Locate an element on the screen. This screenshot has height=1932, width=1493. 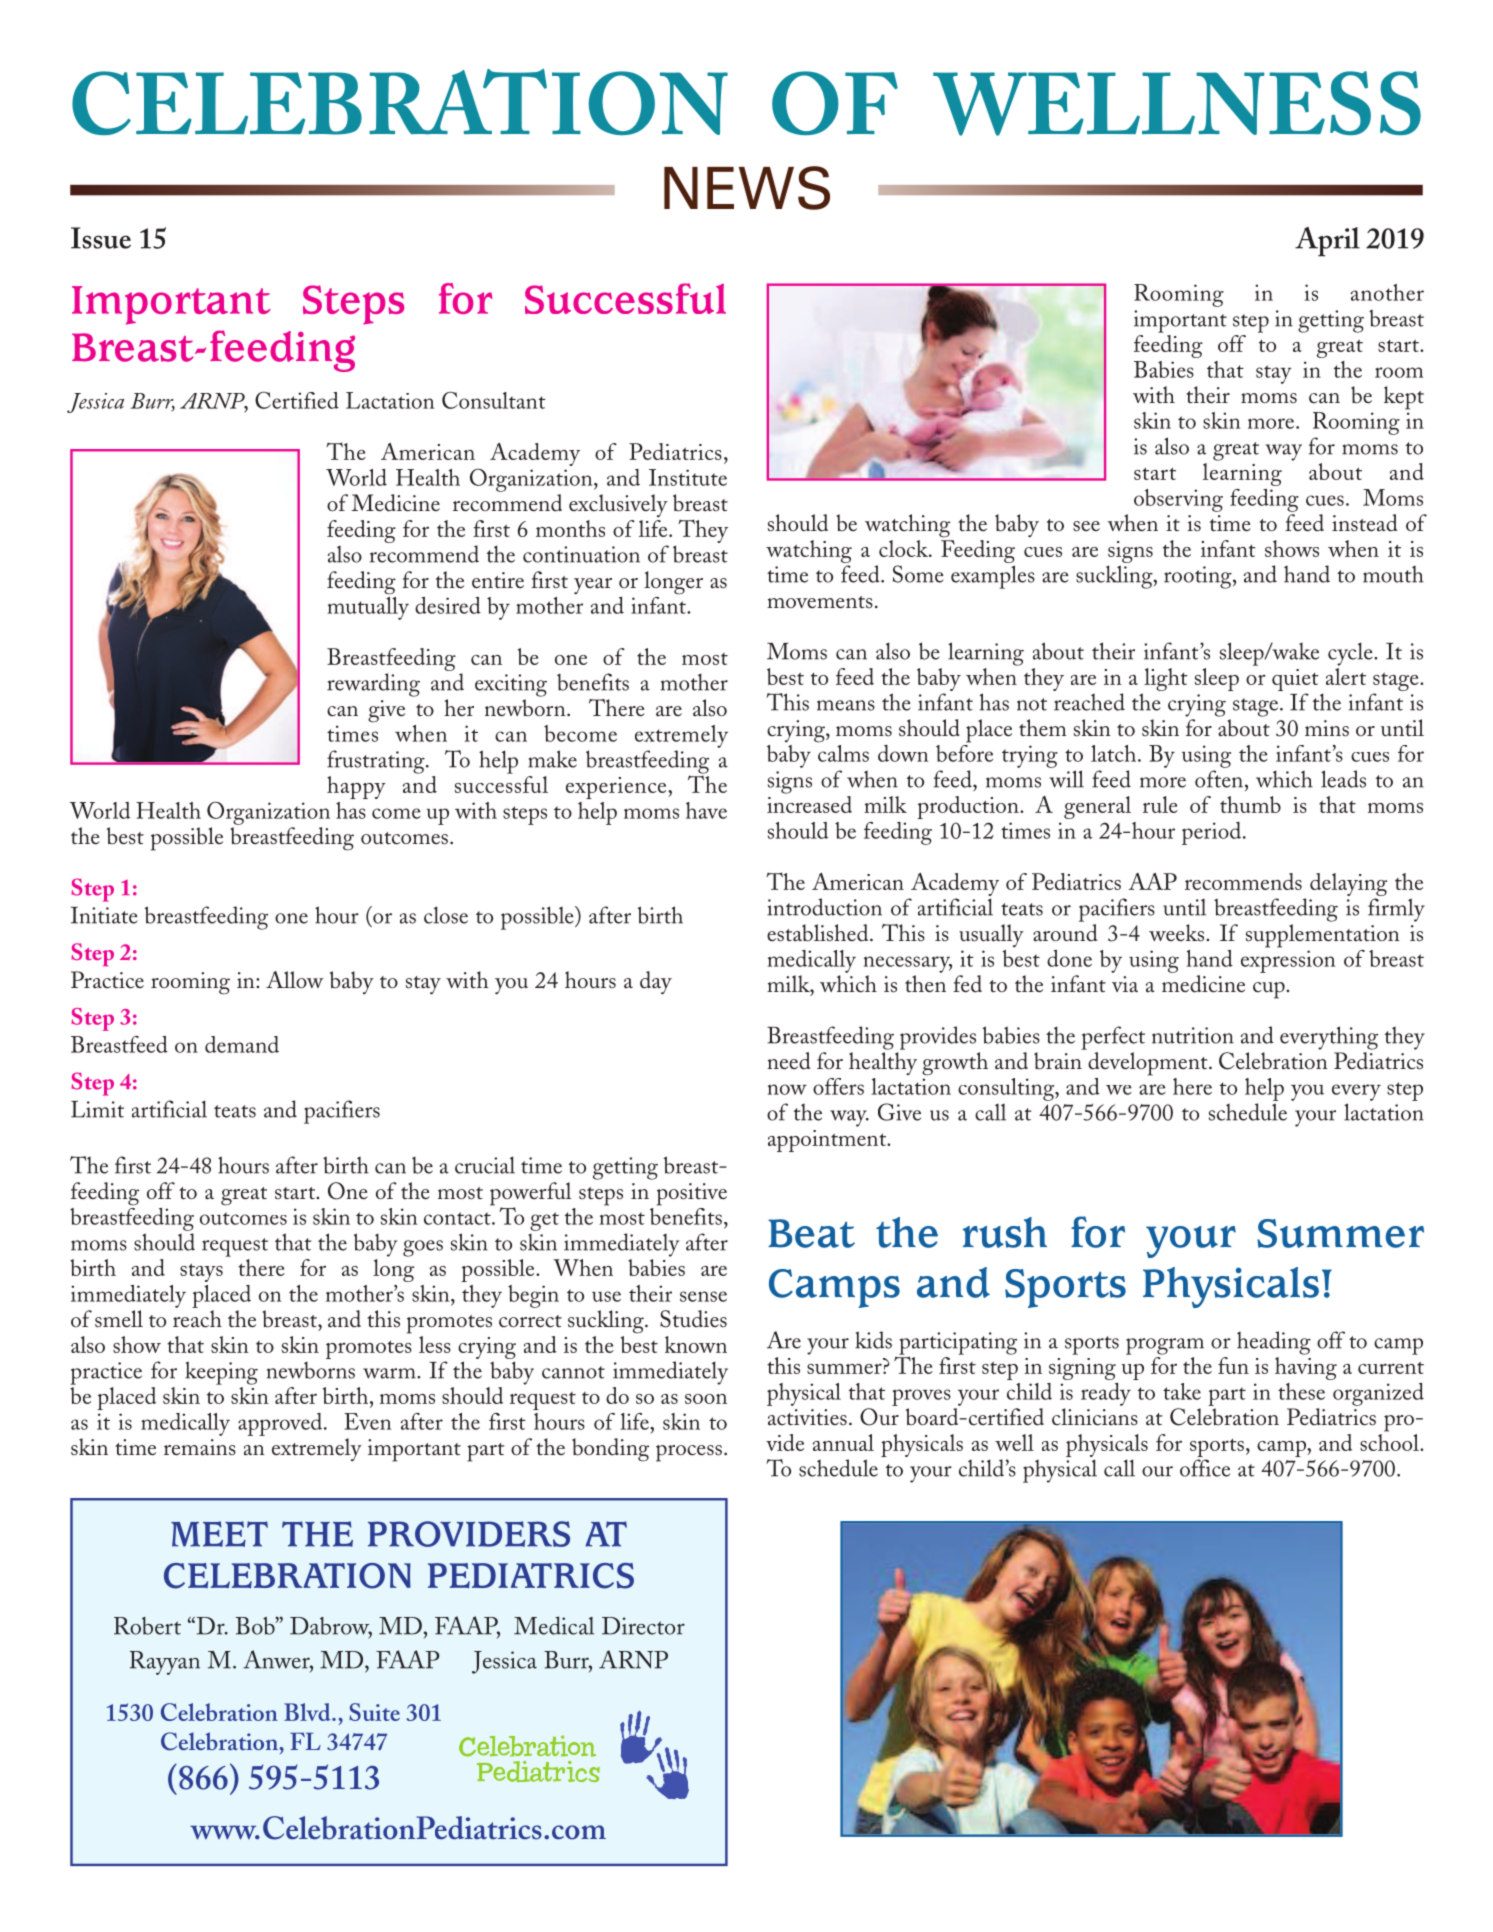
Issue is located at coordinates (101, 238).
